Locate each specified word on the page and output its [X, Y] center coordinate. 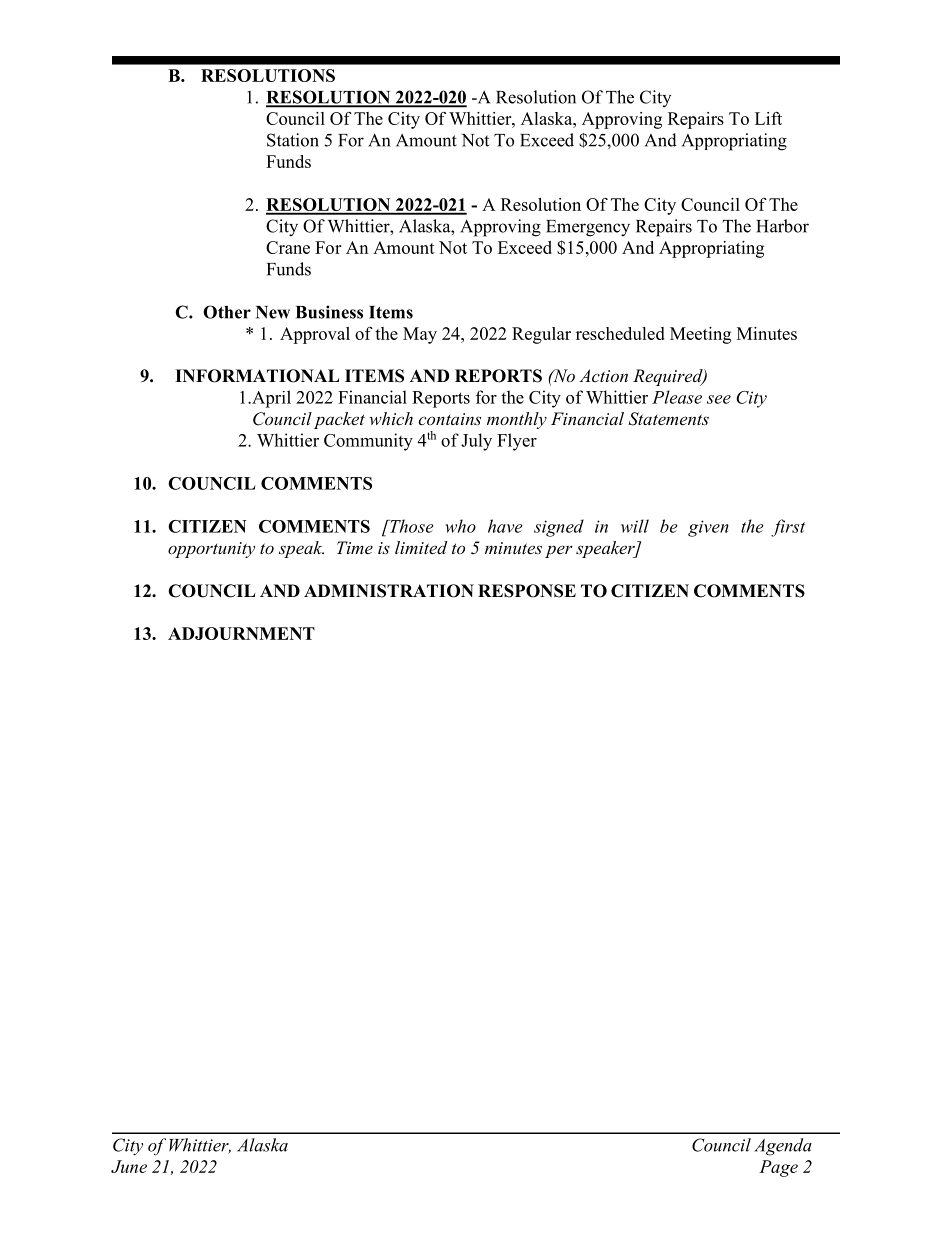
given [708, 528]
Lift [768, 118]
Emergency [588, 228]
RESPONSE [527, 591]
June [129, 1166]
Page [778, 1168]
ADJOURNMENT [241, 633]
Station [293, 140]
